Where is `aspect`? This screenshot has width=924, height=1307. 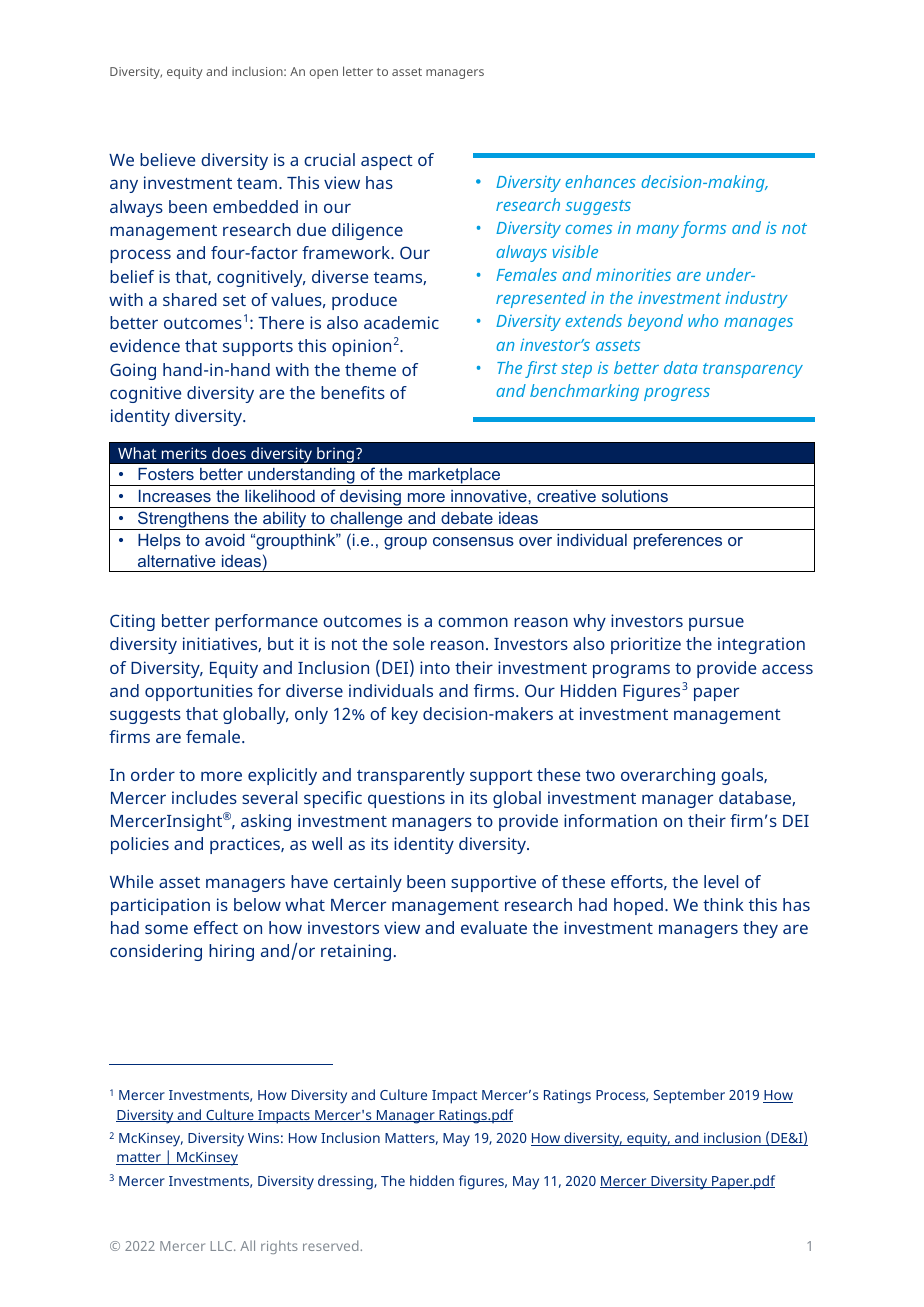 aspect is located at coordinates (387, 162).
